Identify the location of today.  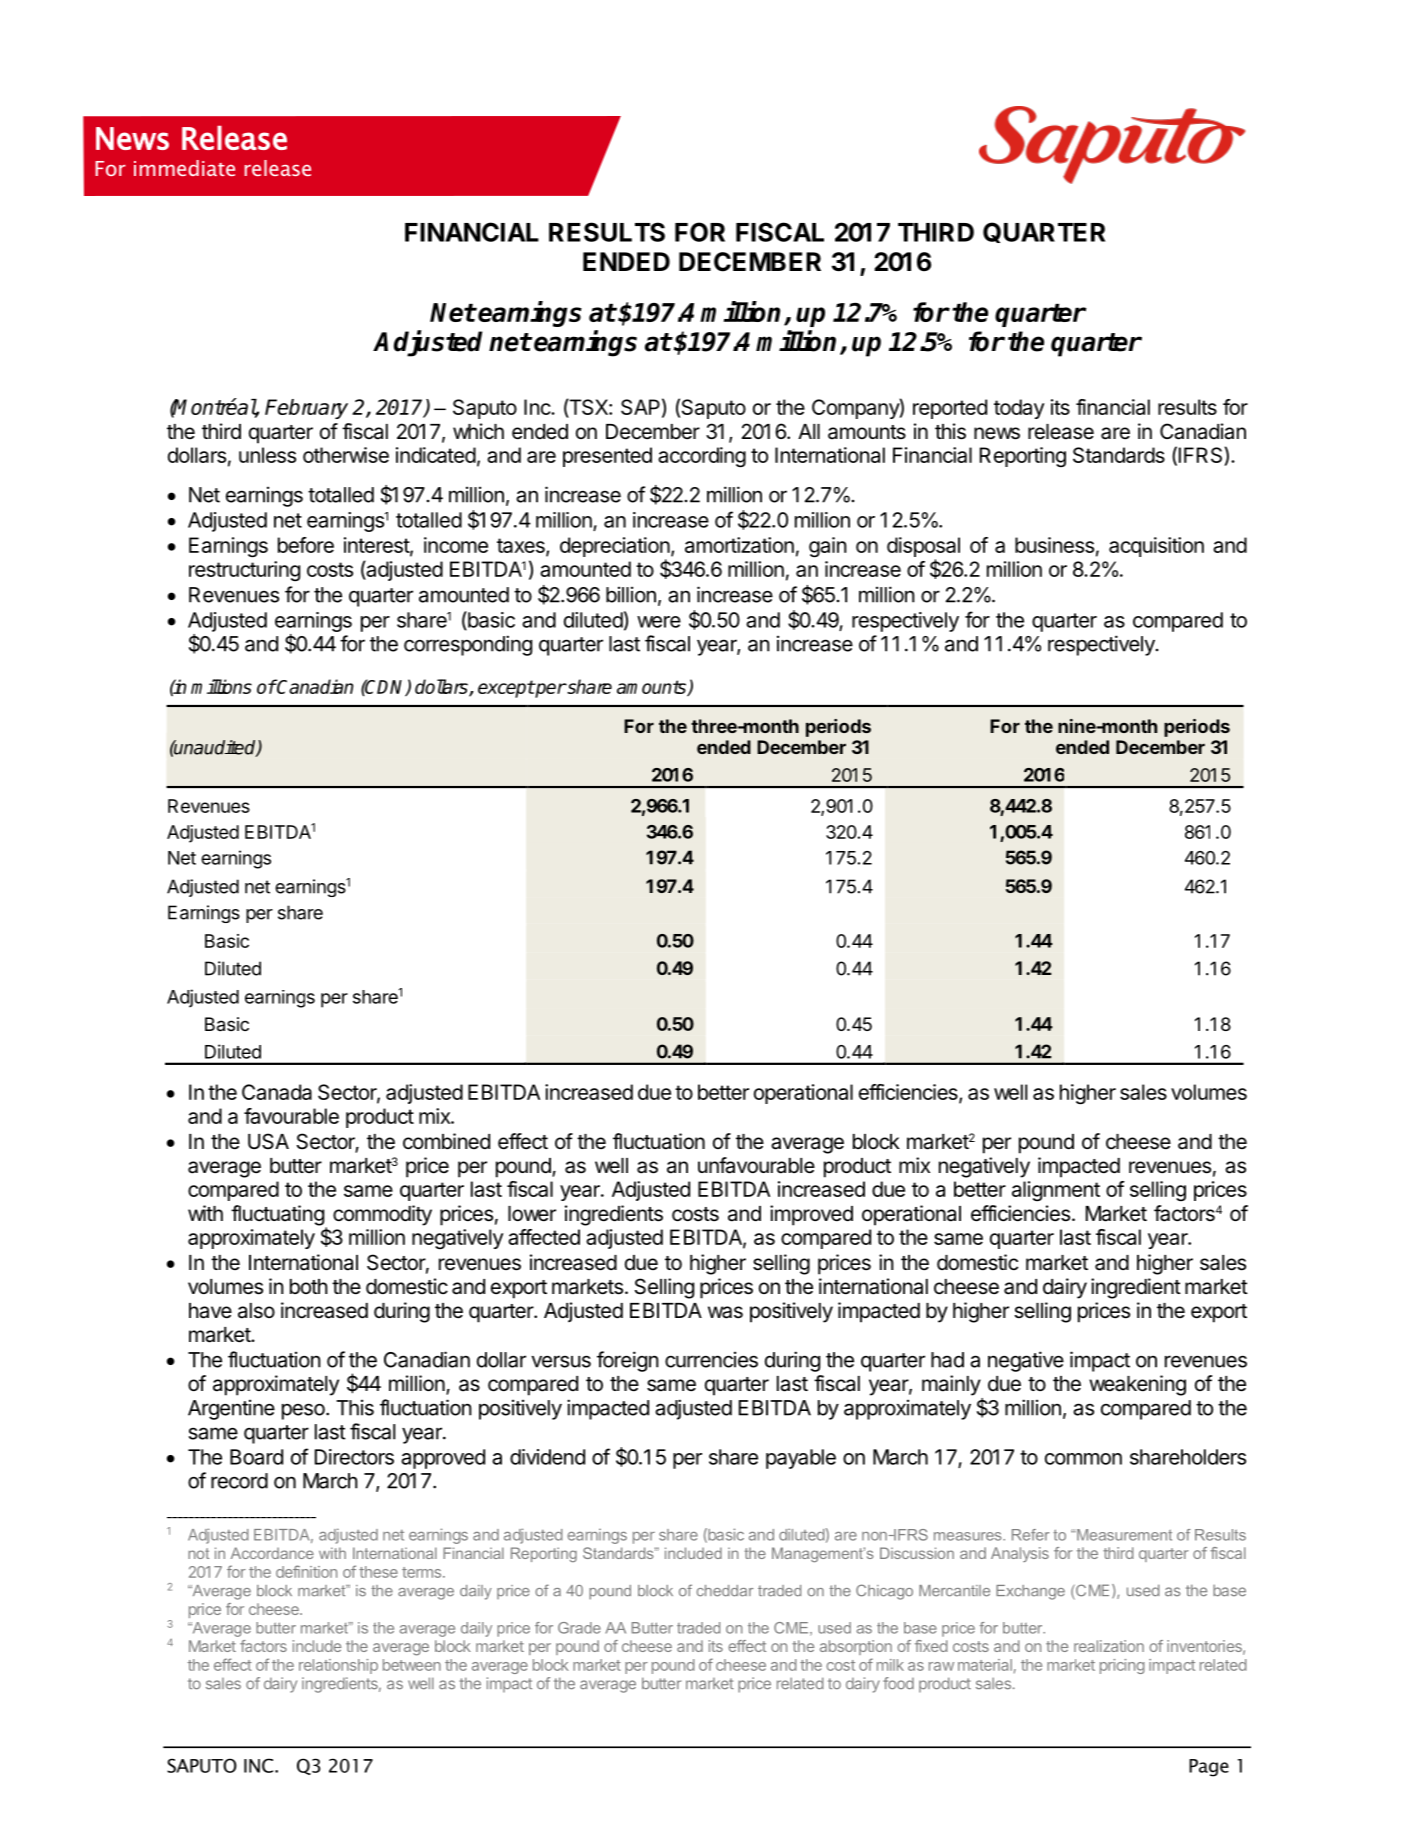
(1019, 409).
